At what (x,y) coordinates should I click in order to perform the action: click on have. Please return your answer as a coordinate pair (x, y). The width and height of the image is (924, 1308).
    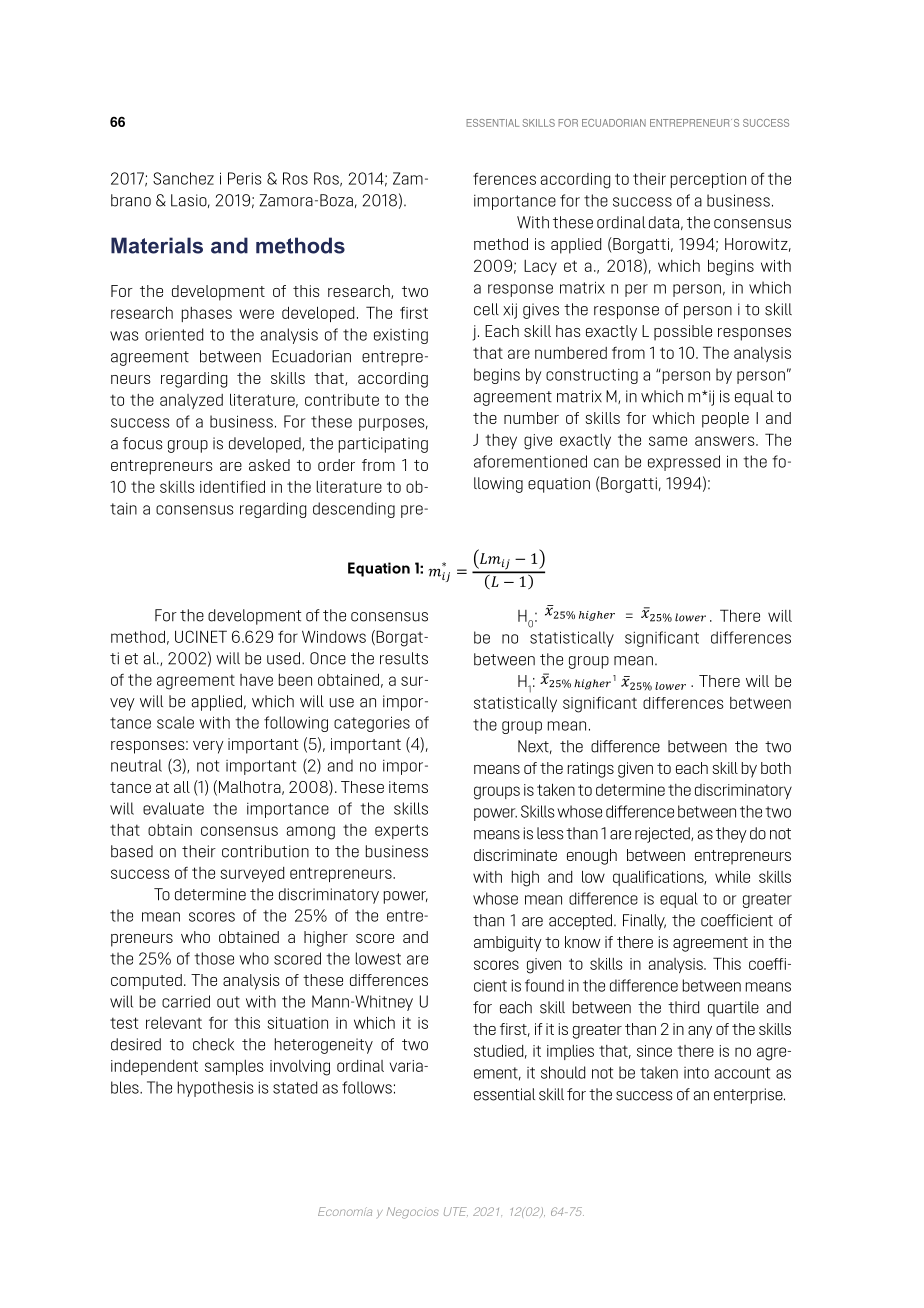
    Looking at the image, I should click on (256, 680).
